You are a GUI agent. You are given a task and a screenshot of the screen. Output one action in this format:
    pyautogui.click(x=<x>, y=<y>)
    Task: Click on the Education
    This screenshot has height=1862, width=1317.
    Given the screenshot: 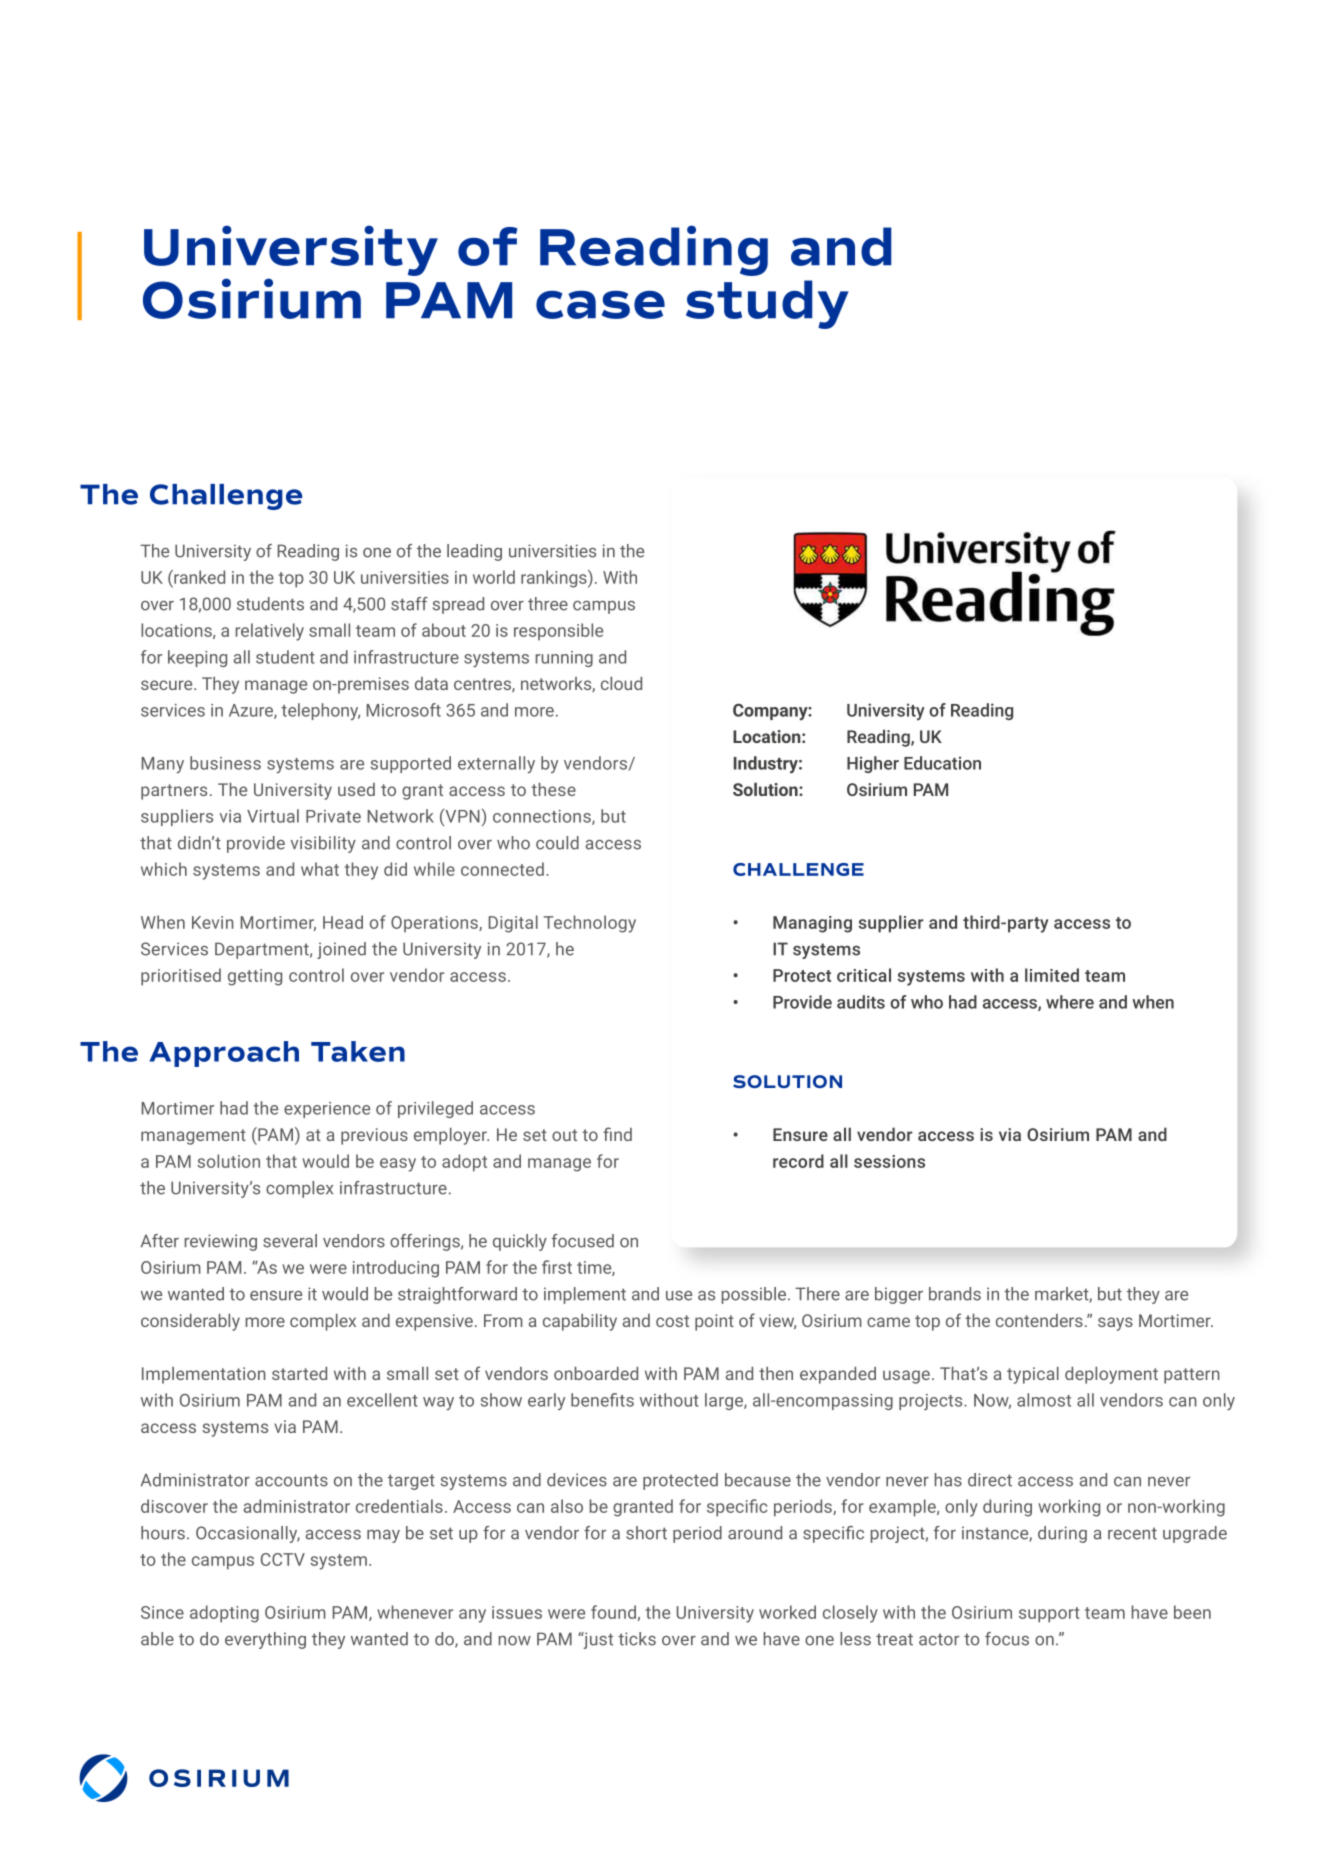 What is the action you would take?
    pyautogui.click(x=942, y=763)
